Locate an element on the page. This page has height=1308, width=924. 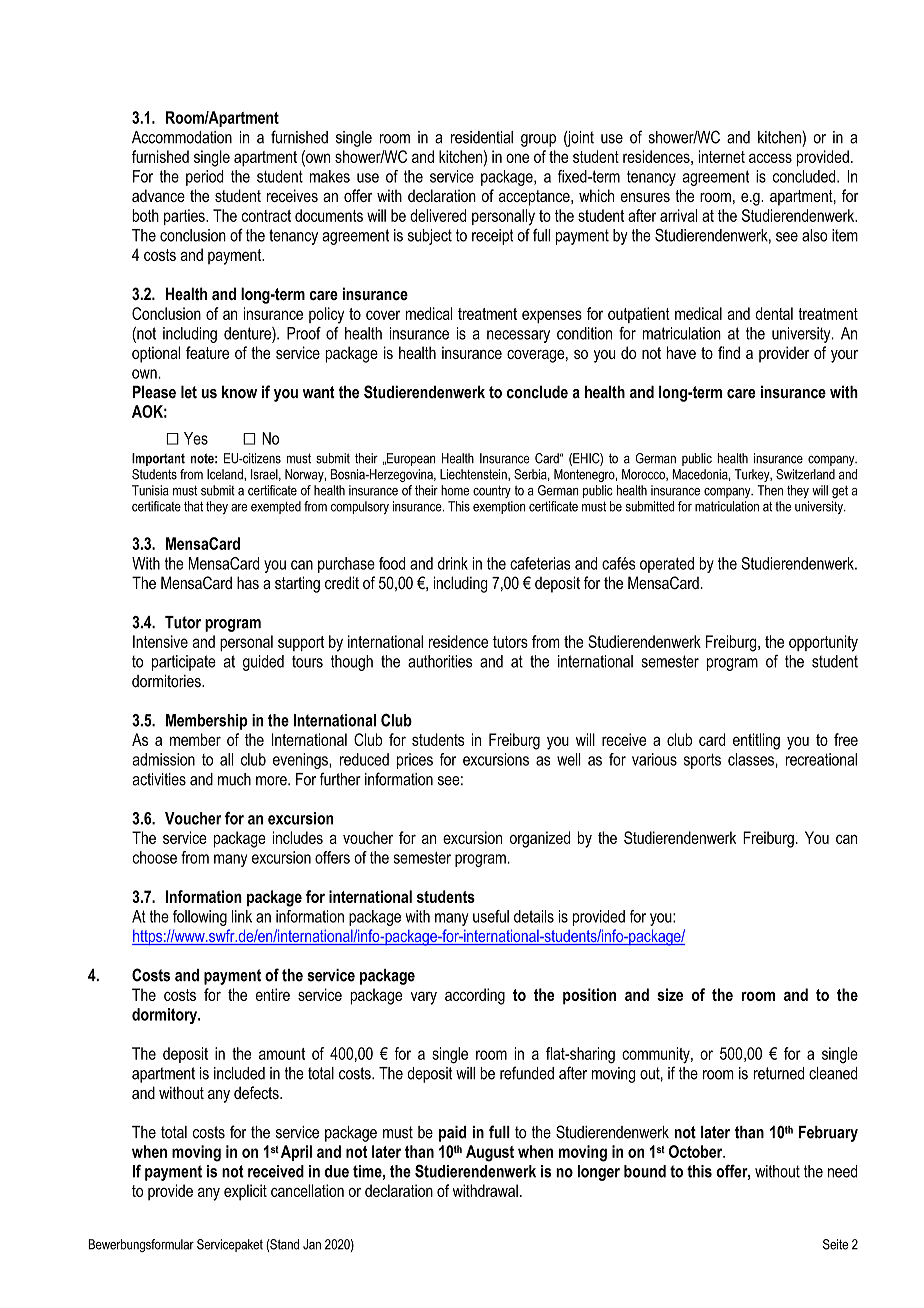
Then is located at coordinates (770, 490).
